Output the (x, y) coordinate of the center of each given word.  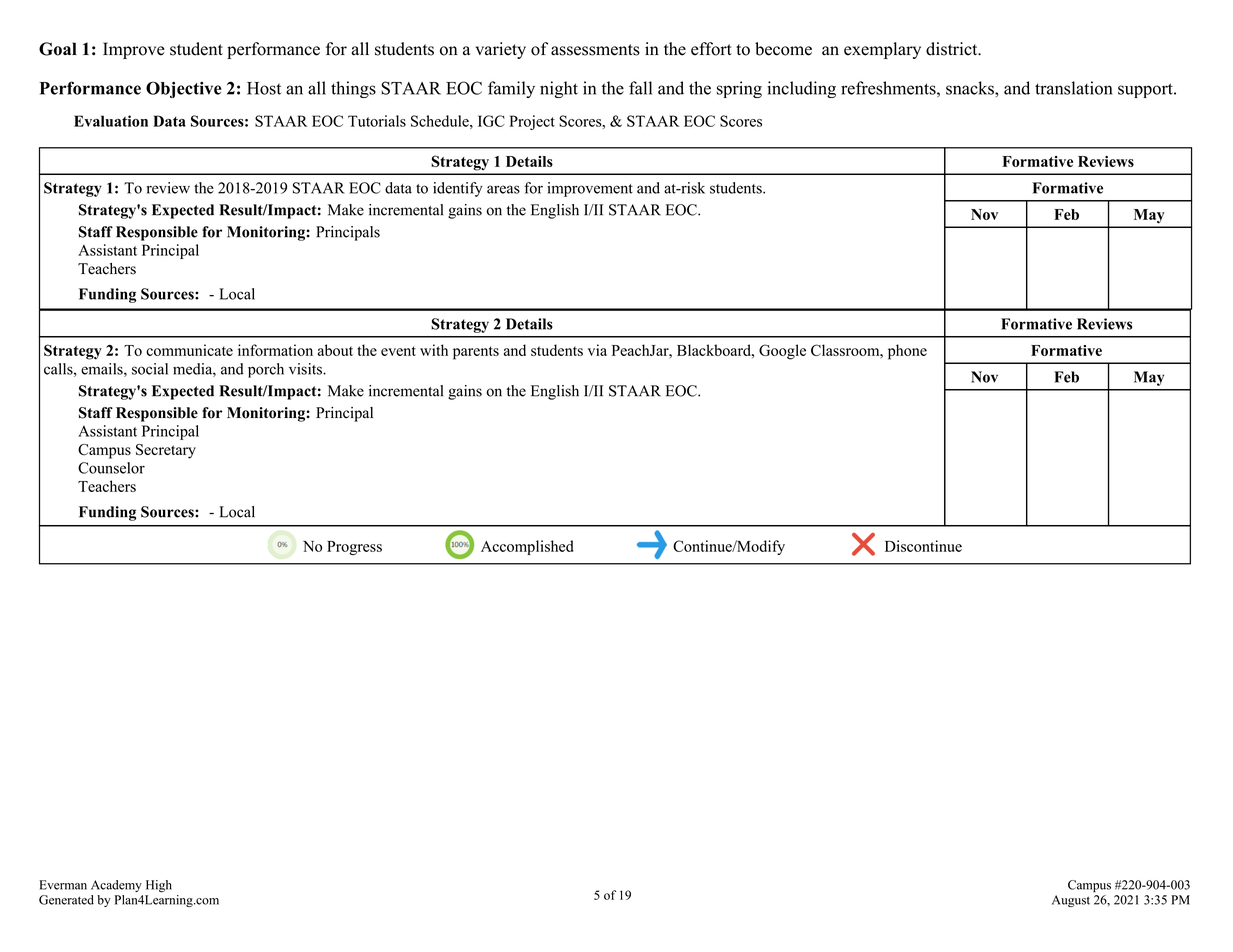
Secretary (166, 451)
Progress (354, 548)
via (597, 350)
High (159, 886)
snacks (971, 88)
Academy (116, 886)
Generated (66, 900)
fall (640, 88)
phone (907, 352)
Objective (183, 89)
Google (782, 352)
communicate (189, 350)
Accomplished (527, 547)
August (1071, 901)
